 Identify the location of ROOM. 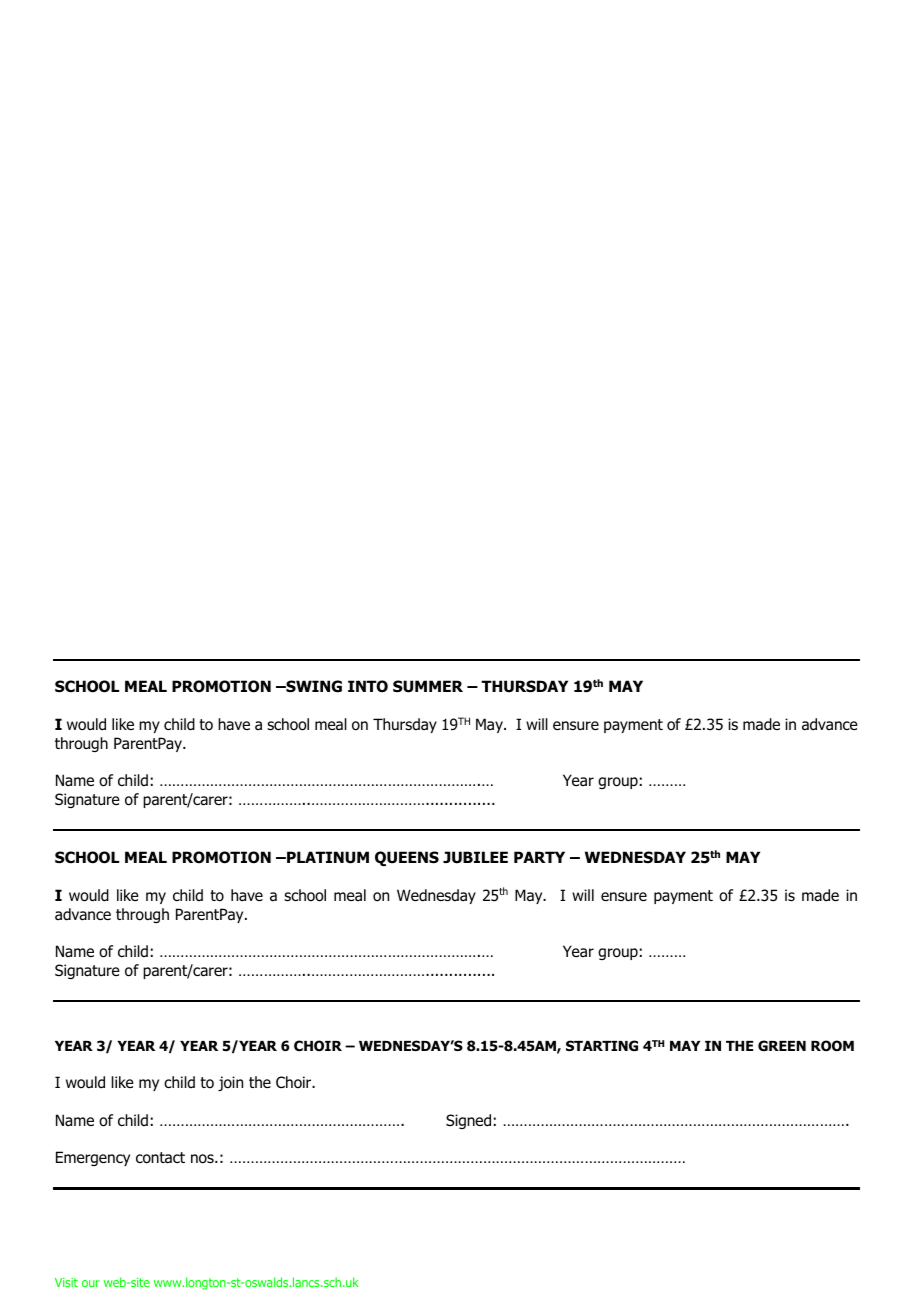
(832, 1045).
